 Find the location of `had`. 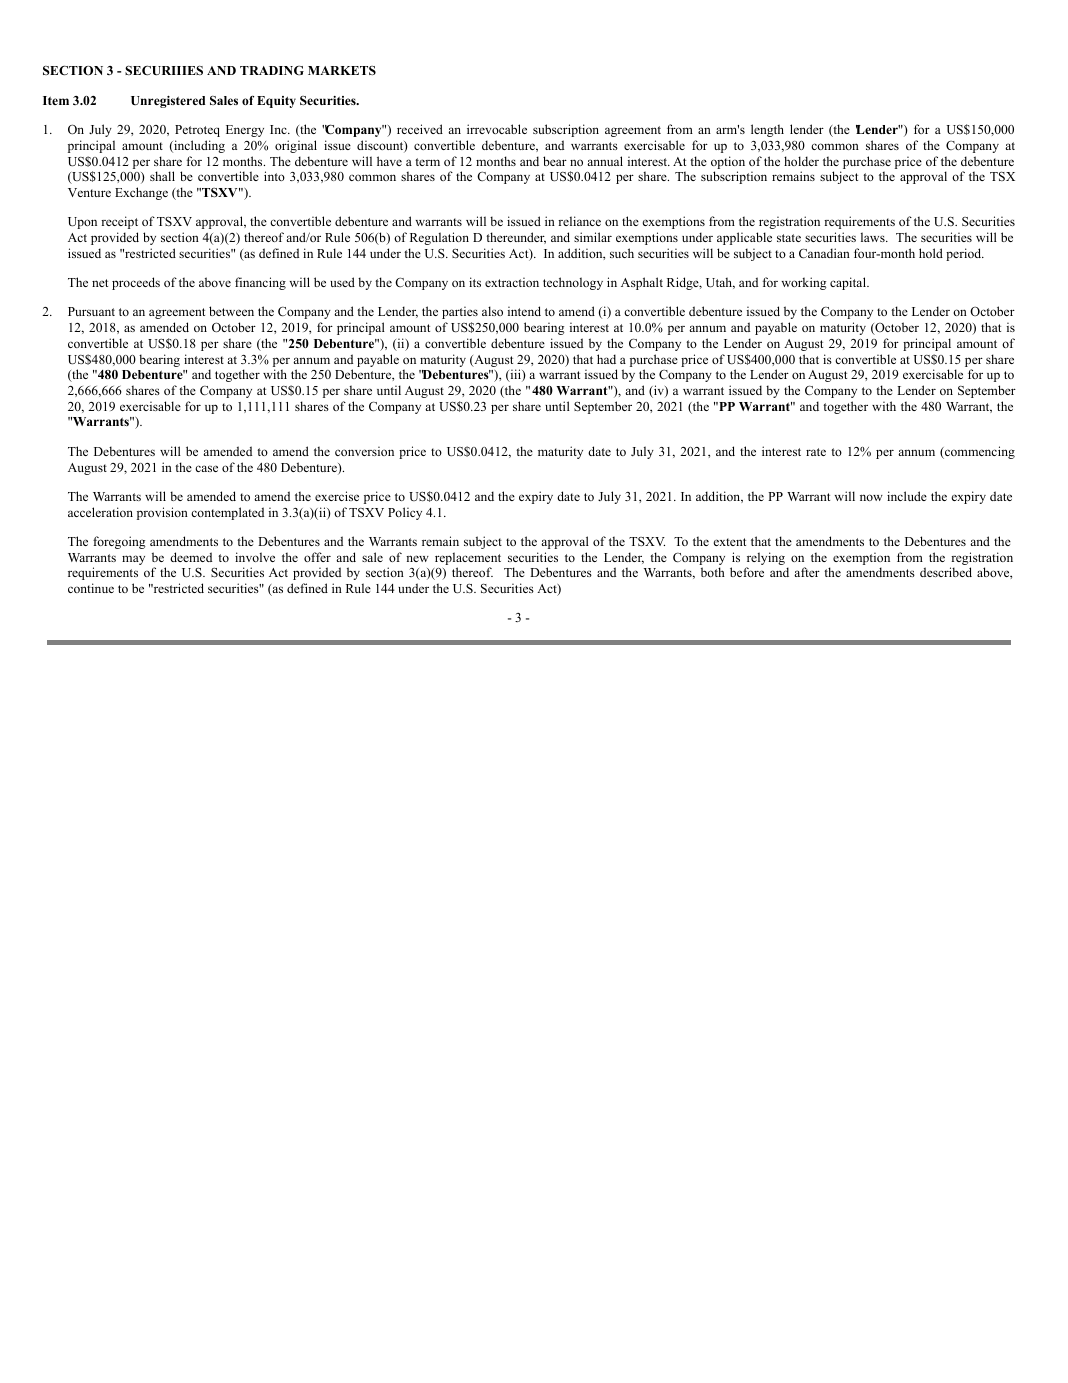

had is located at coordinates (606, 359).
